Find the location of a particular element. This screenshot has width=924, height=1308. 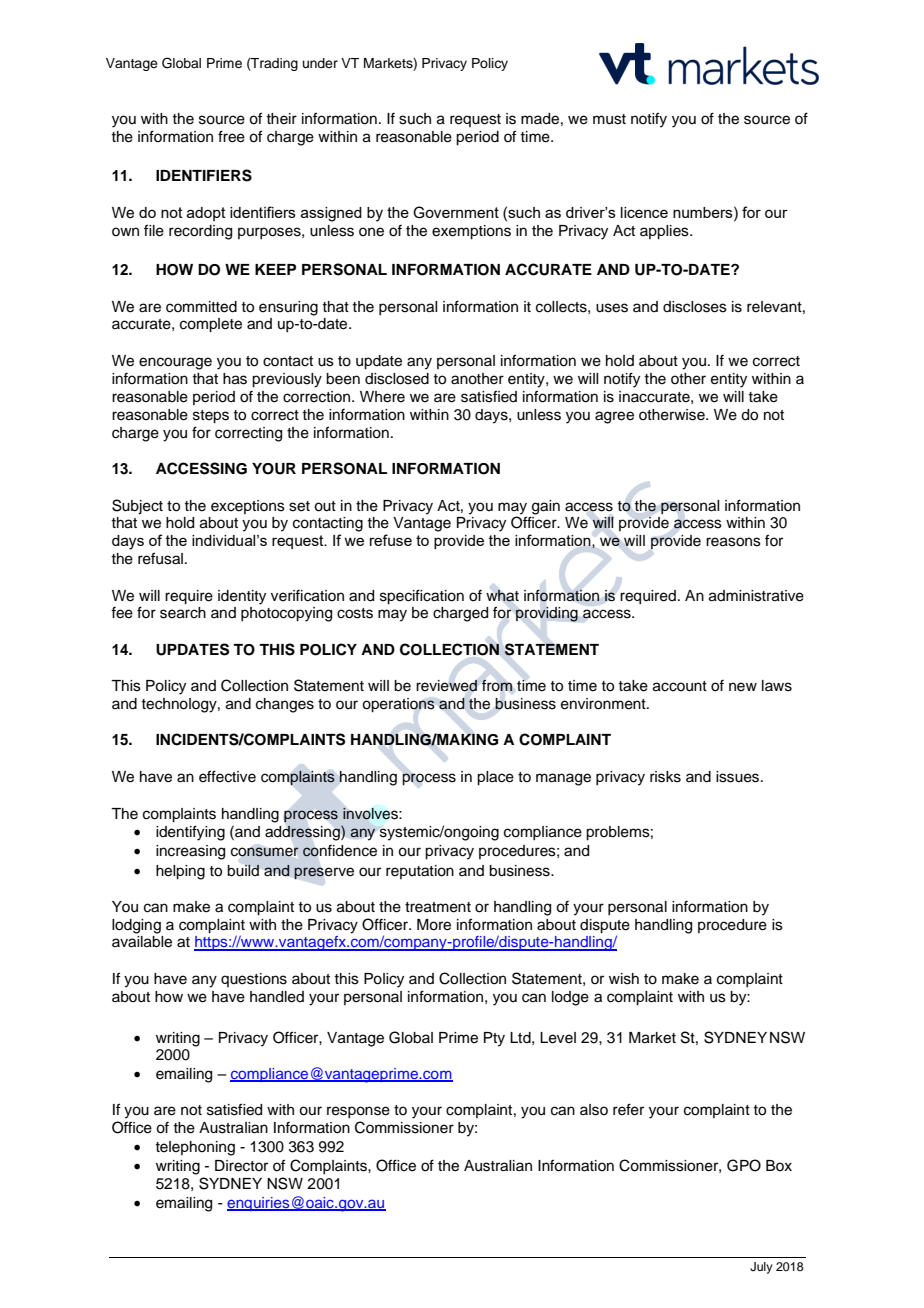

account is located at coordinates (680, 686).
